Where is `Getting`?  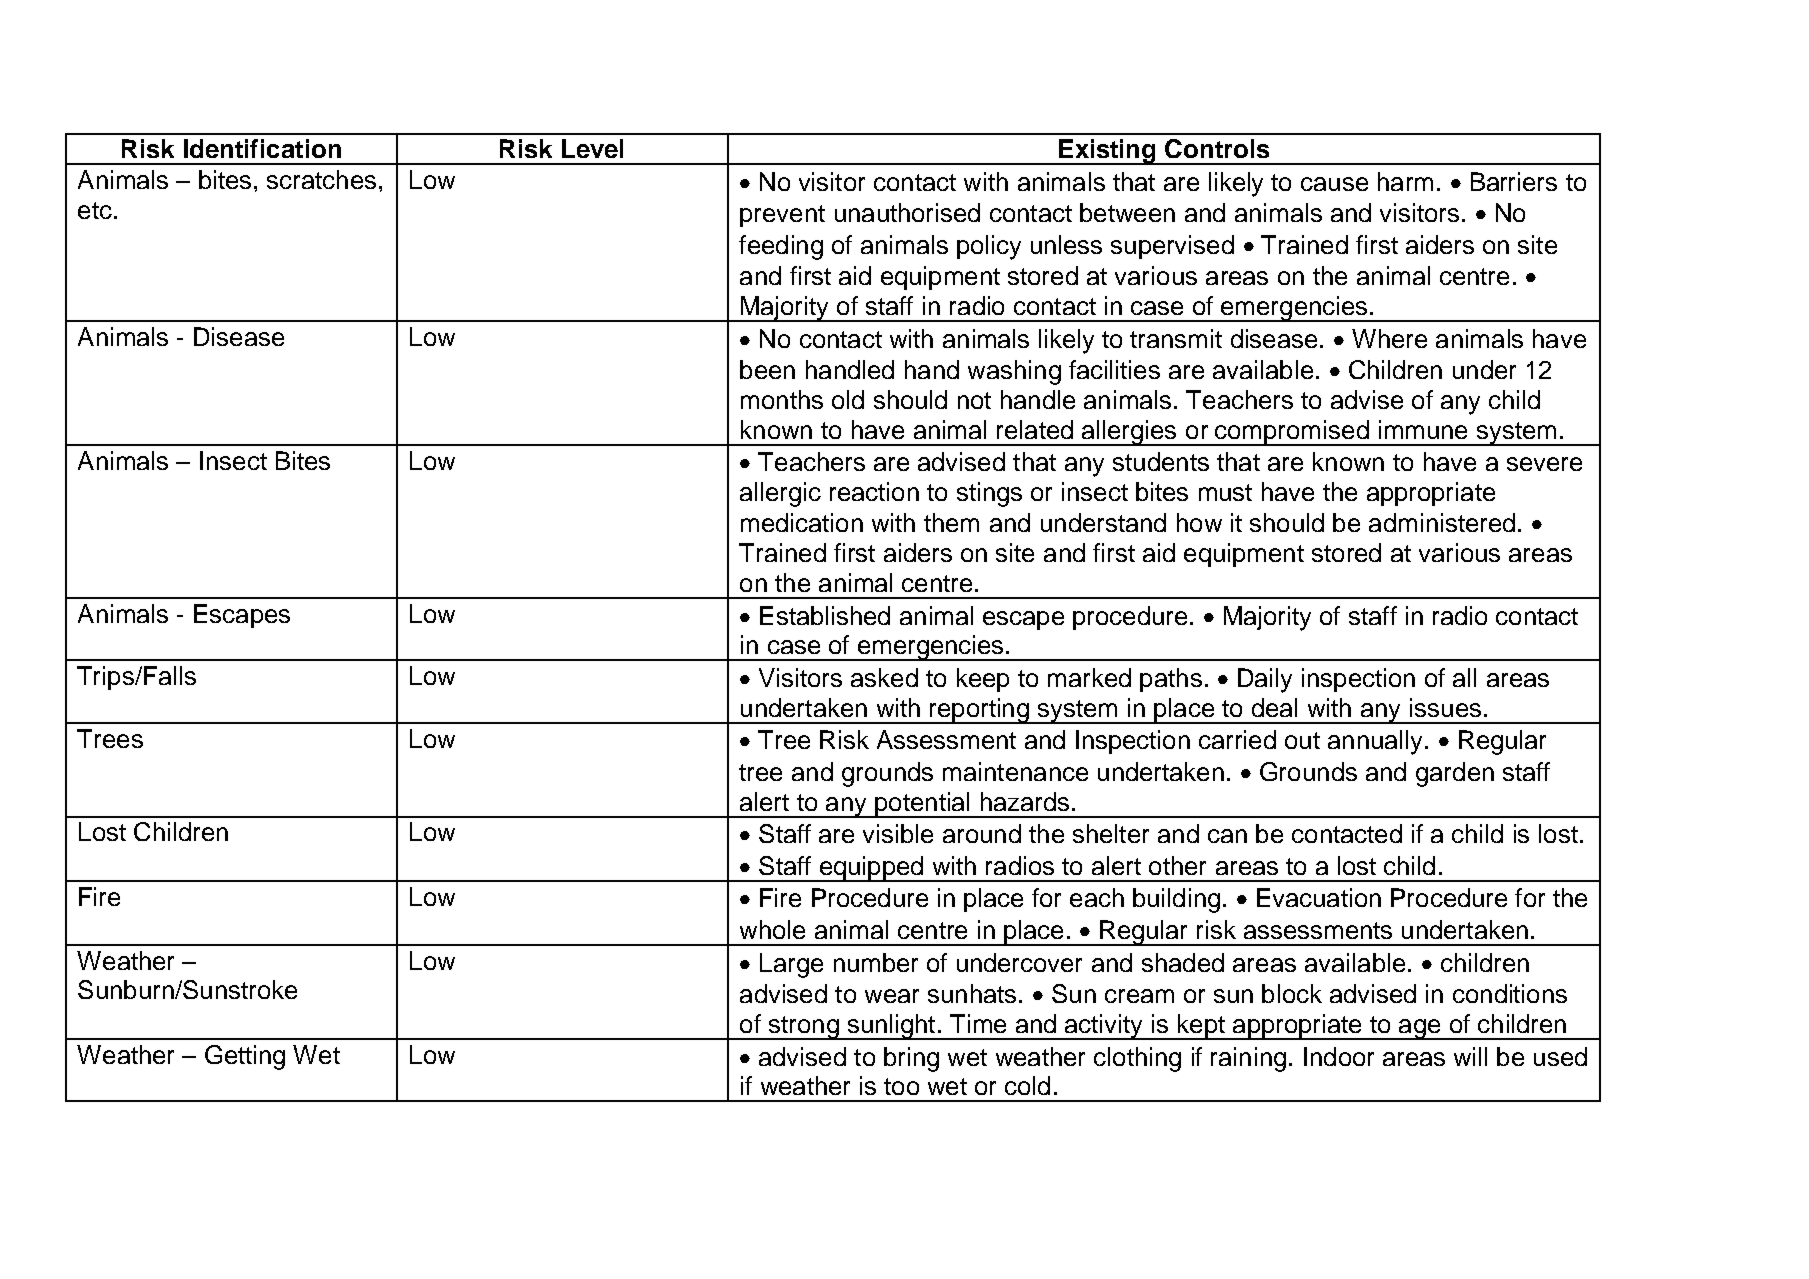 Getting is located at coordinates (245, 1057).
